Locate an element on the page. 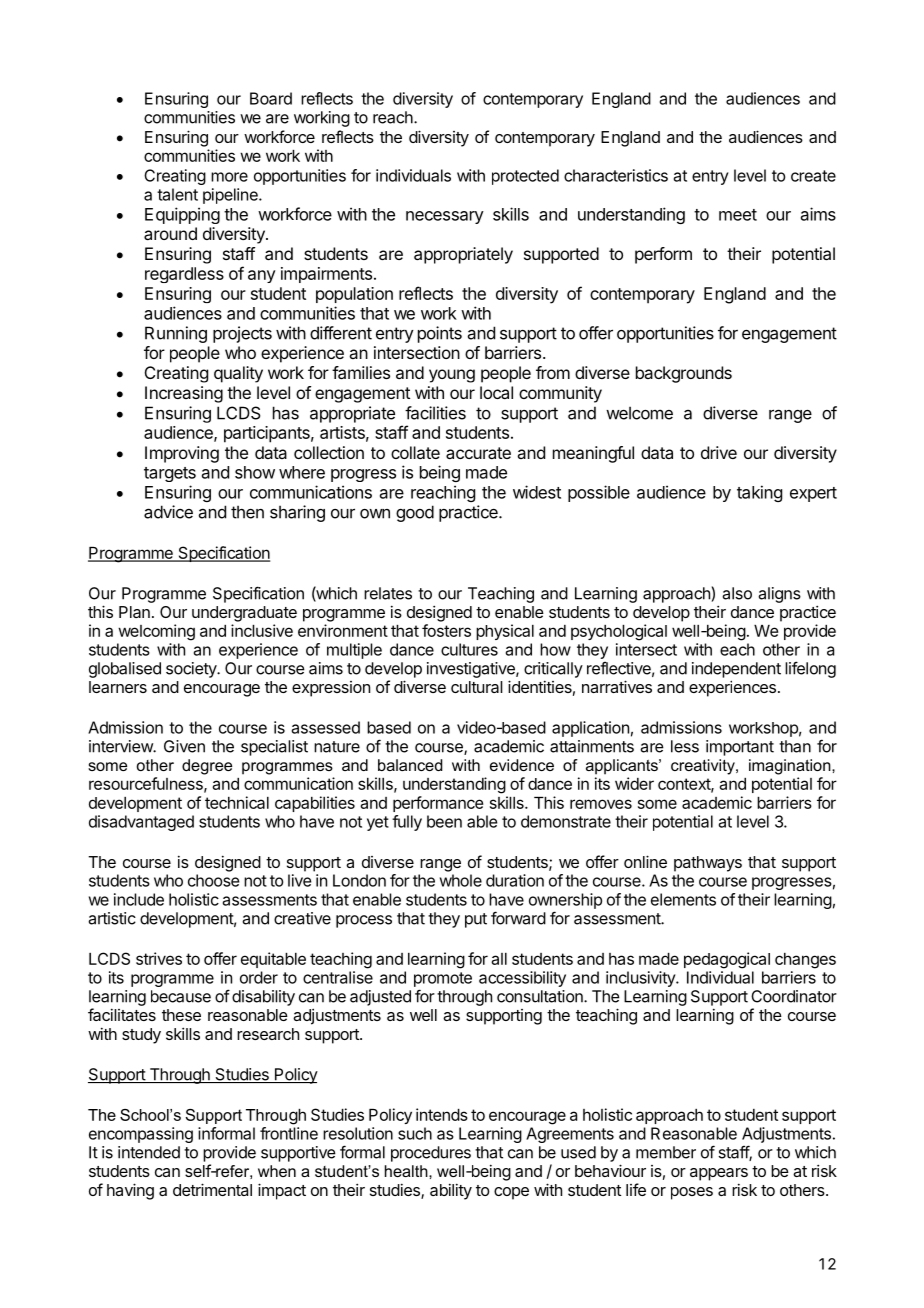 The image size is (924, 1308). society is located at coordinates (192, 670).
